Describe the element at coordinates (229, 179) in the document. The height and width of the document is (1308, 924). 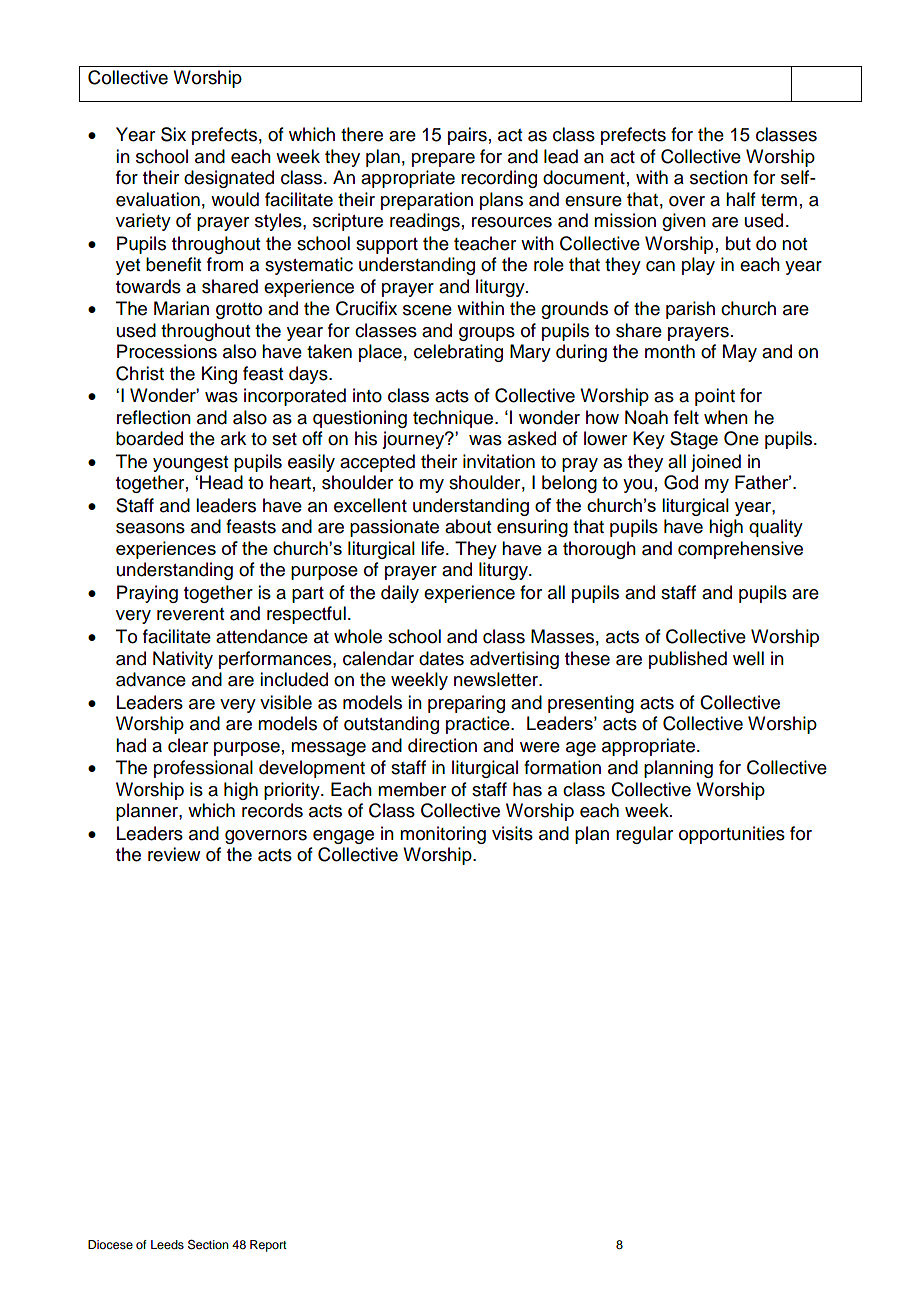
I see `designated` at that location.
